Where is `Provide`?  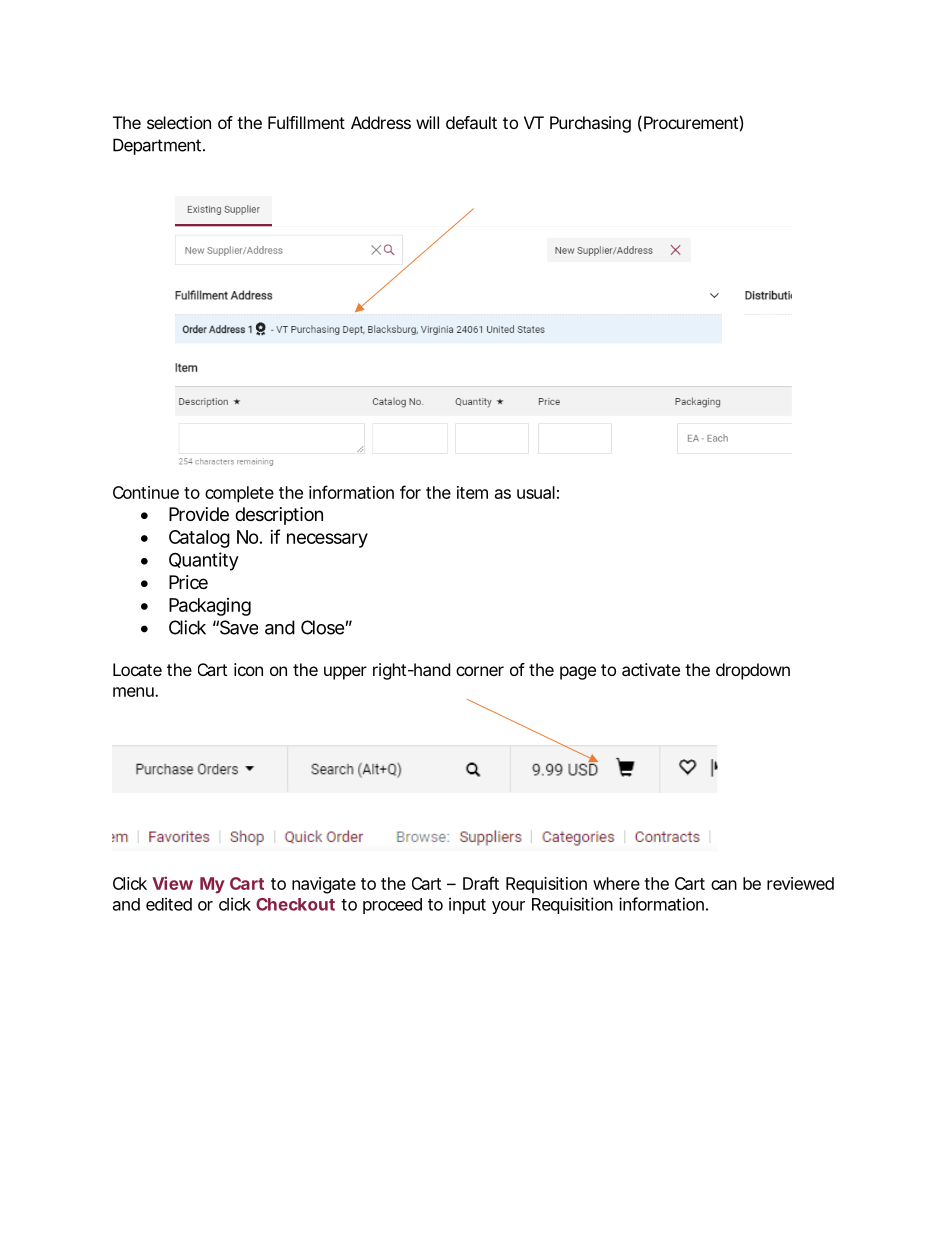
Provide is located at coordinates (199, 514).
